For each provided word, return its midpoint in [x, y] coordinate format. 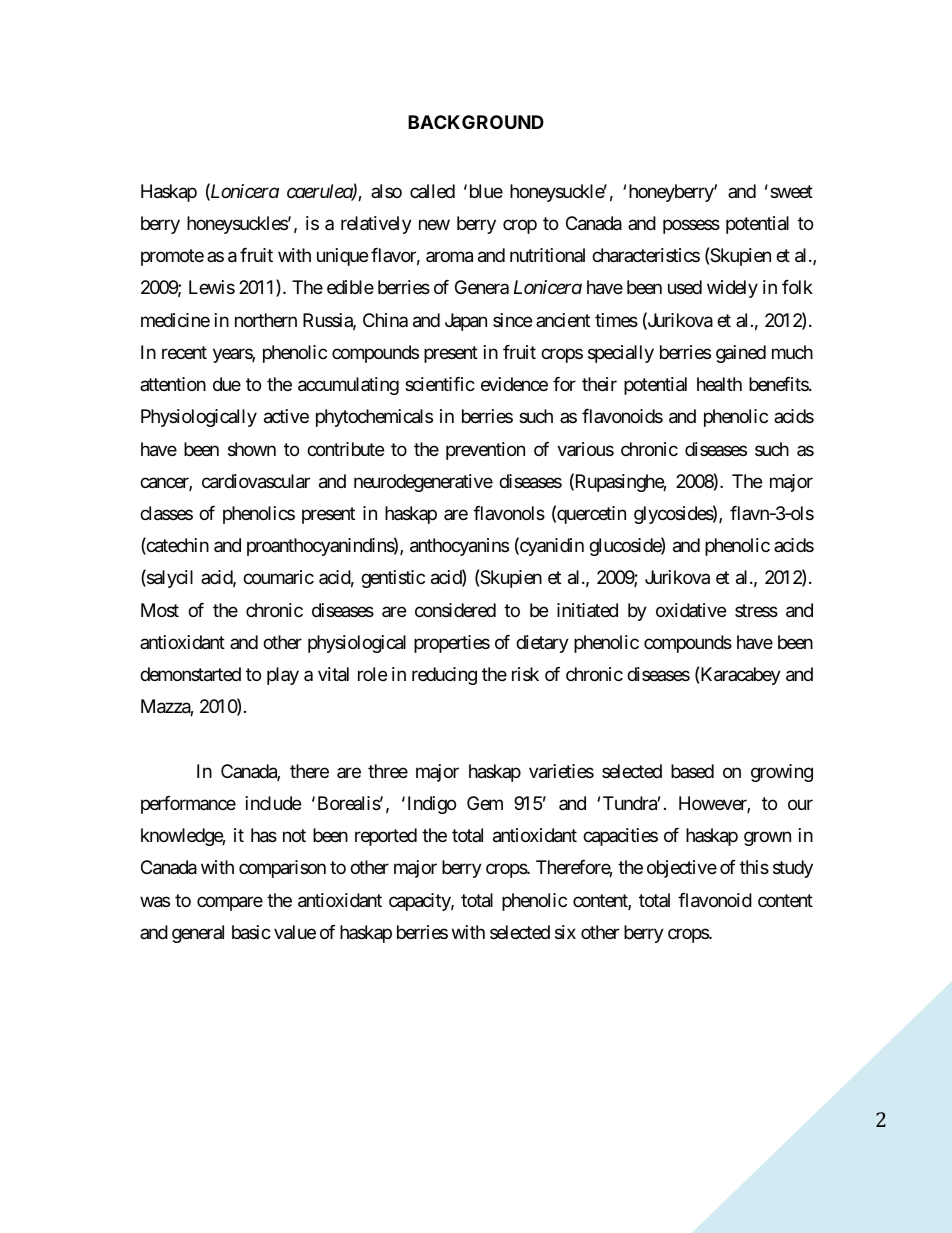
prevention [485, 451]
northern [266, 320]
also [386, 191]
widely [732, 289]
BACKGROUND [476, 122]
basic [251, 932]
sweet [791, 191]
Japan [466, 322]
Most [160, 610]
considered [455, 610]
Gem [485, 803]
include [273, 803]
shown [252, 449]
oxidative [691, 610]
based [692, 771]
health [719, 384]
